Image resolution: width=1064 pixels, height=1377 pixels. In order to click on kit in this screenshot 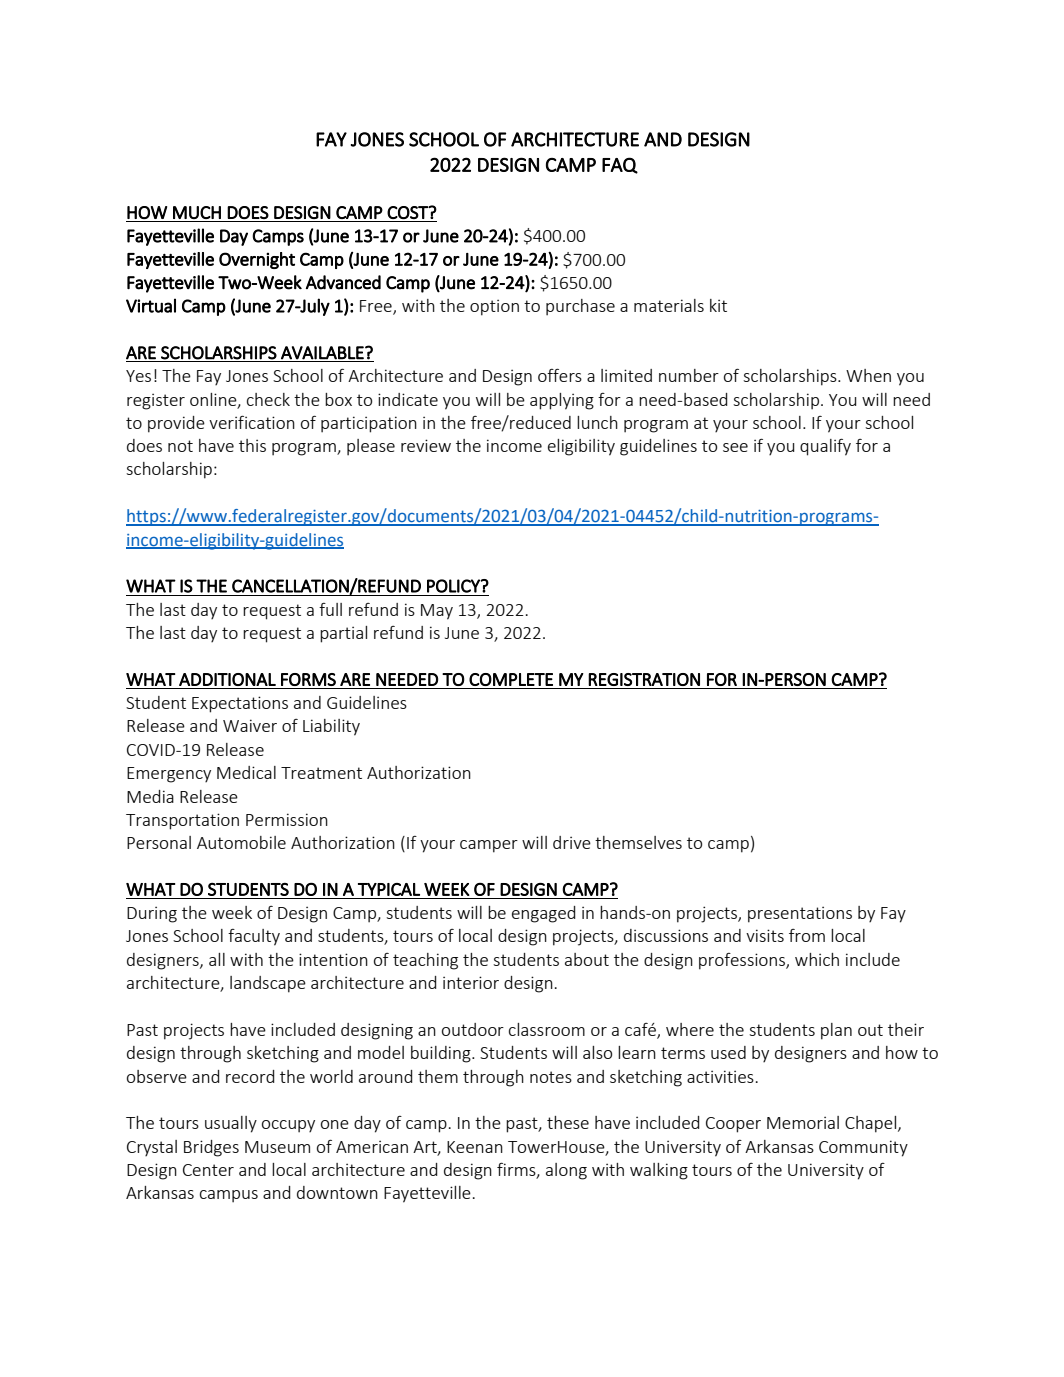, I will do `click(718, 305)`.
